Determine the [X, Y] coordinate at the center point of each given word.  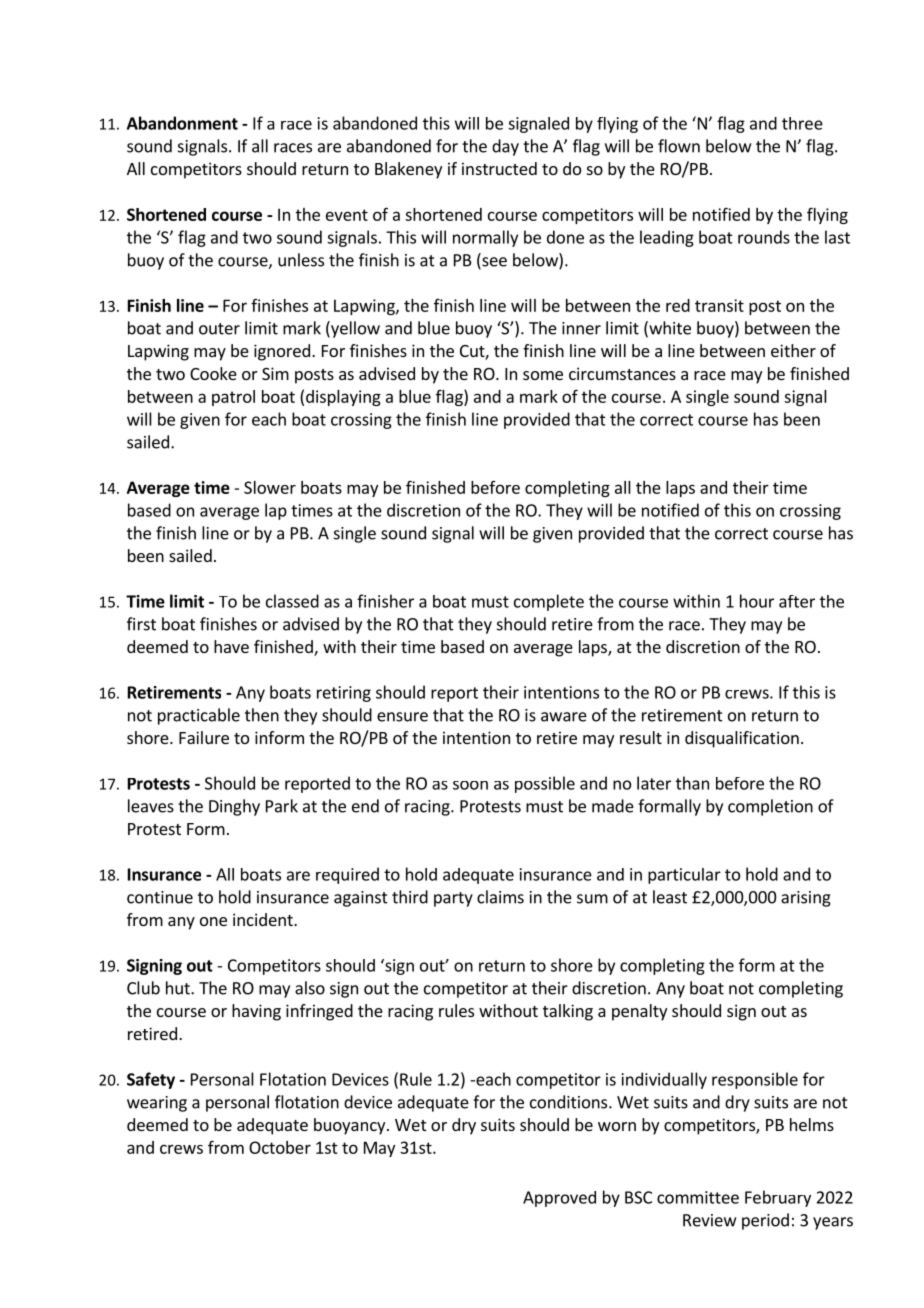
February [778, 1198]
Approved [559, 1199]
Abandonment [182, 123]
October [280, 1147]
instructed [499, 168]
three [802, 123]
